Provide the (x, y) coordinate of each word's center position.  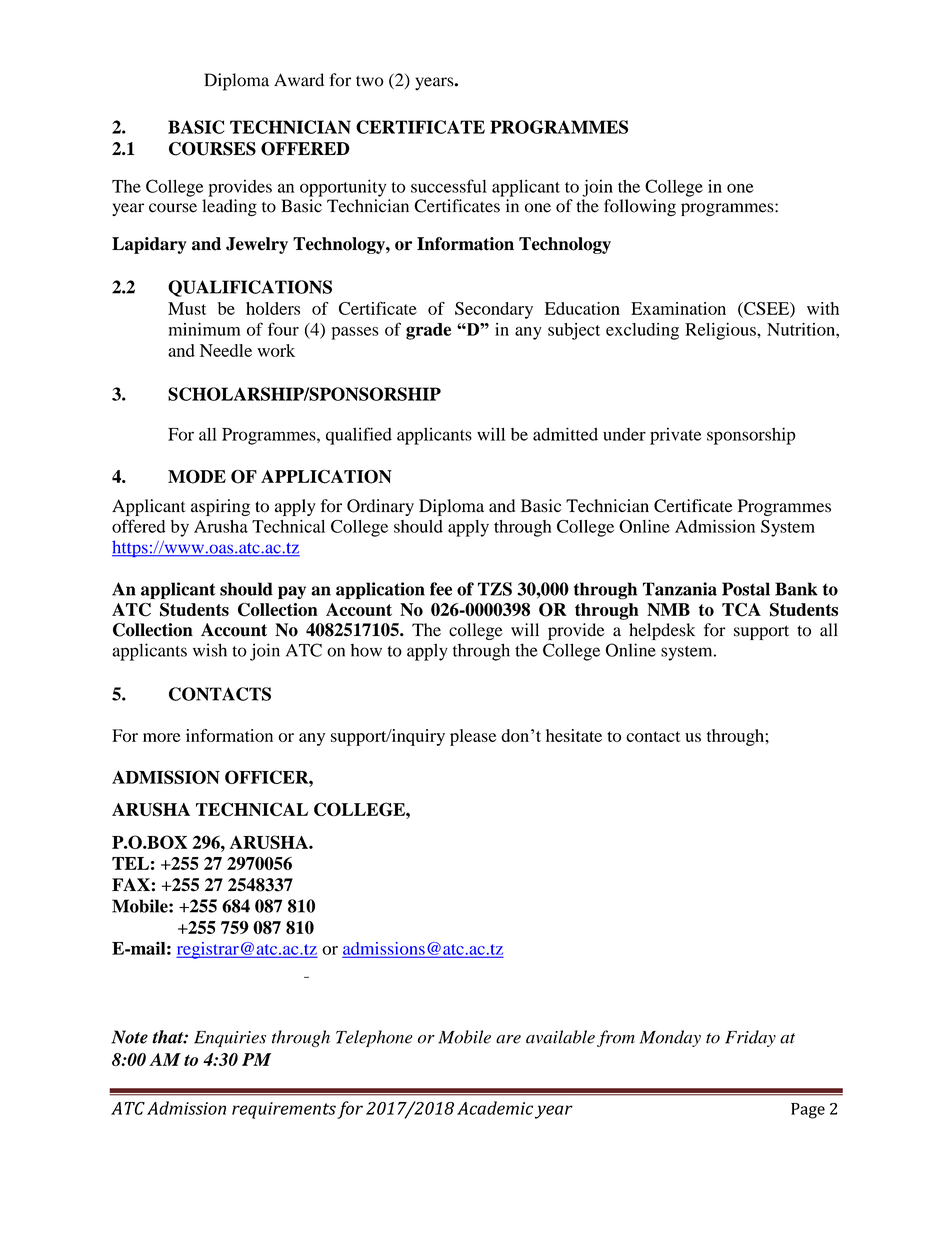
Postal (746, 589)
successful (449, 186)
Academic (495, 1108)
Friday (750, 1038)
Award (299, 80)
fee (441, 589)
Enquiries (230, 1039)
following (640, 208)
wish (210, 650)
